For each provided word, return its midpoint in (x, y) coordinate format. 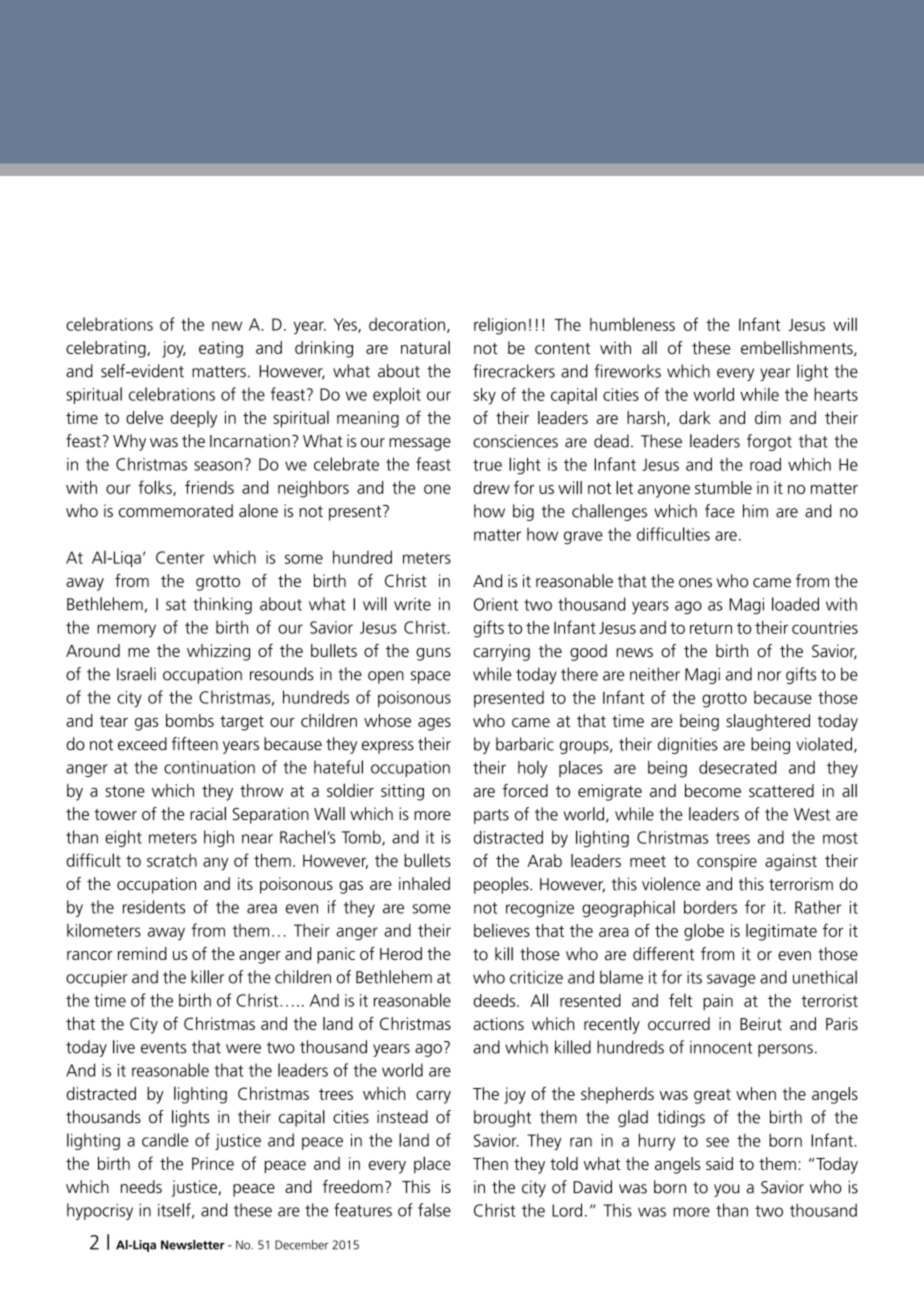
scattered (781, 790)
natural (425, 347)
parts (491, 816)
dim (768, 417)
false (434, 1210)
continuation (209, 767)
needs (141, 1186)
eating (221, 349)
